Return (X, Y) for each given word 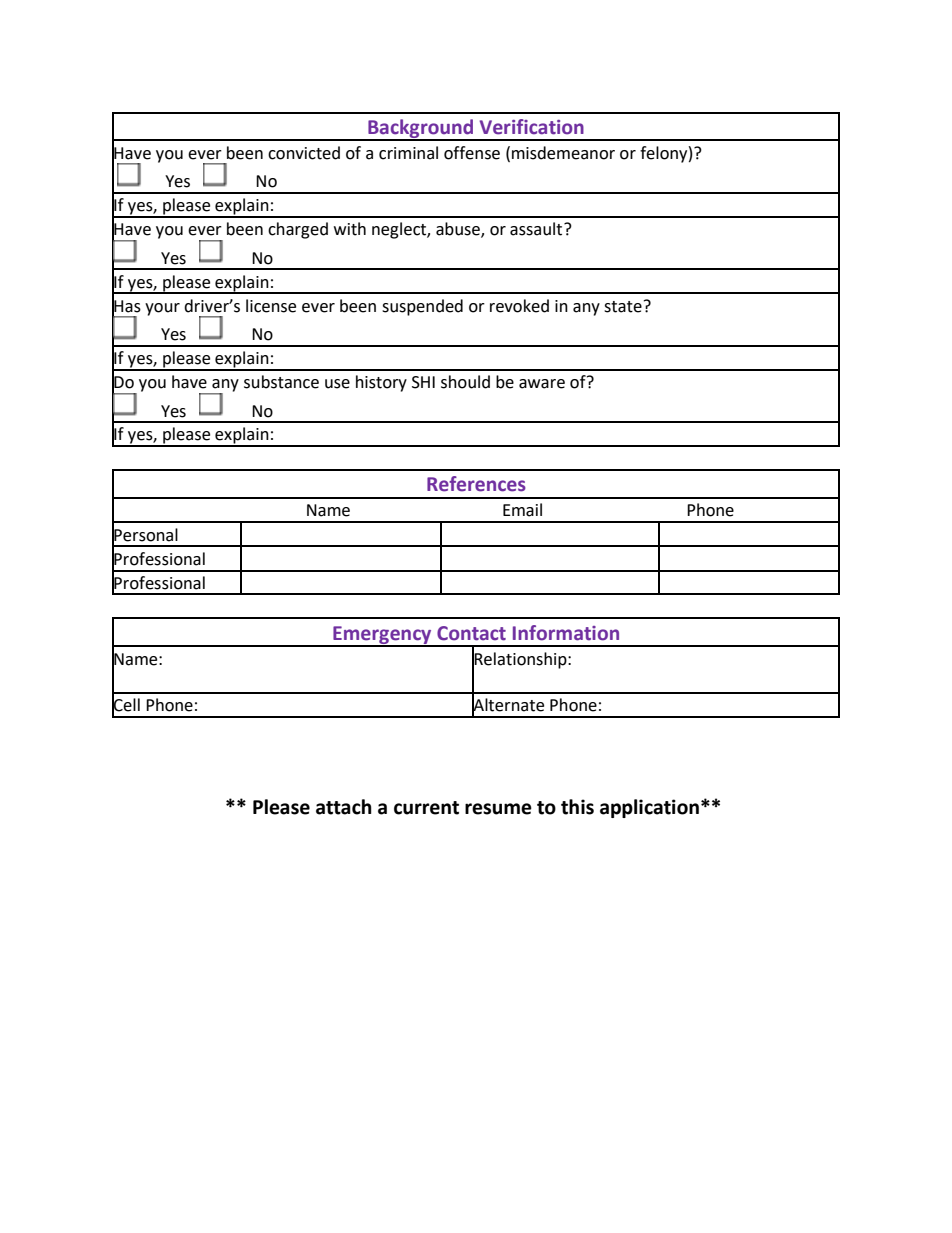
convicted (304, 153)
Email (522, 510)
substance (281, 382)
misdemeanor (563, 153)
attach (344, 807)
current (426, 808)
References (476, 484)
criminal (408, 153)
